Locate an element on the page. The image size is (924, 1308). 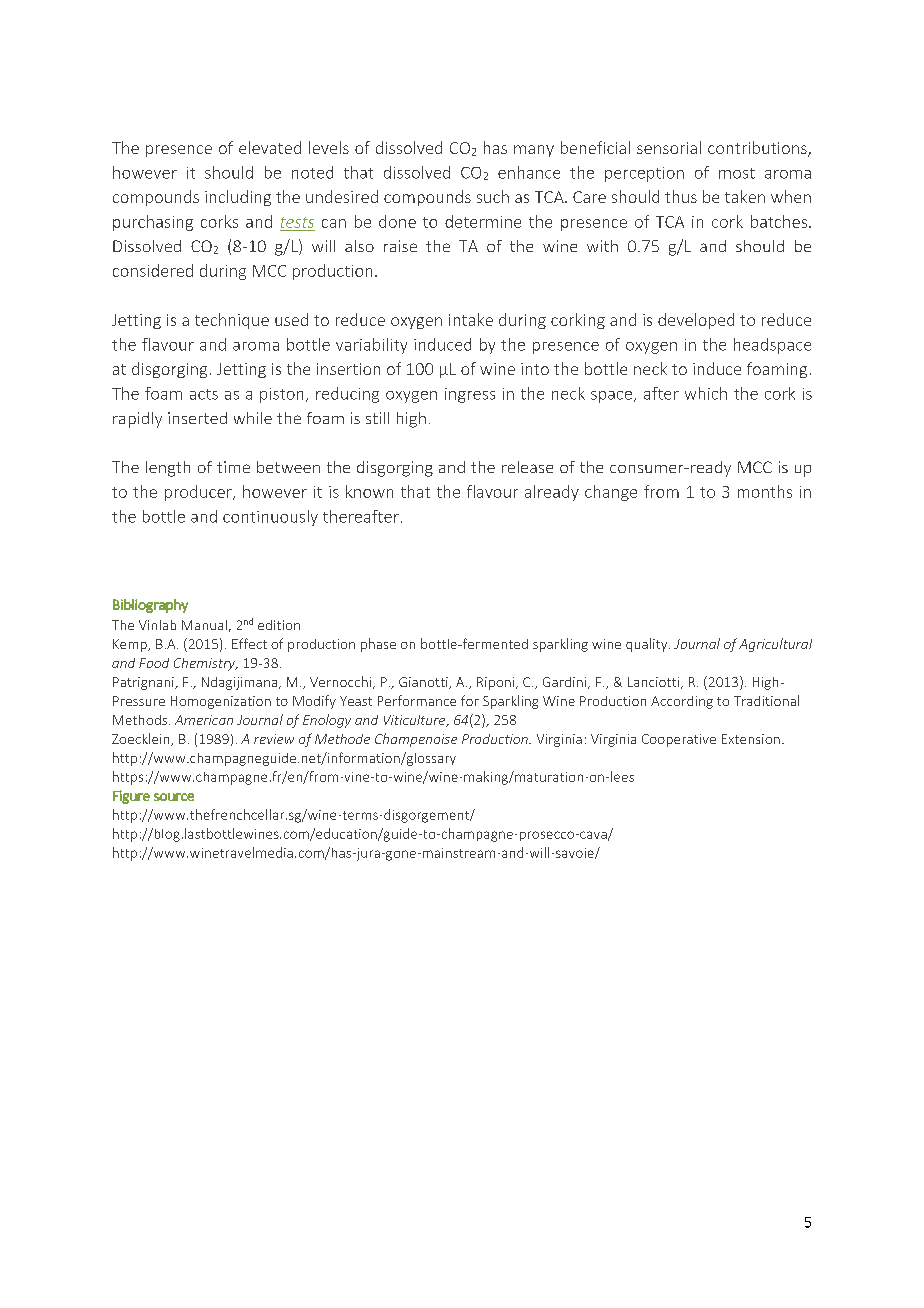
which is located at coordinates (706, 393).
